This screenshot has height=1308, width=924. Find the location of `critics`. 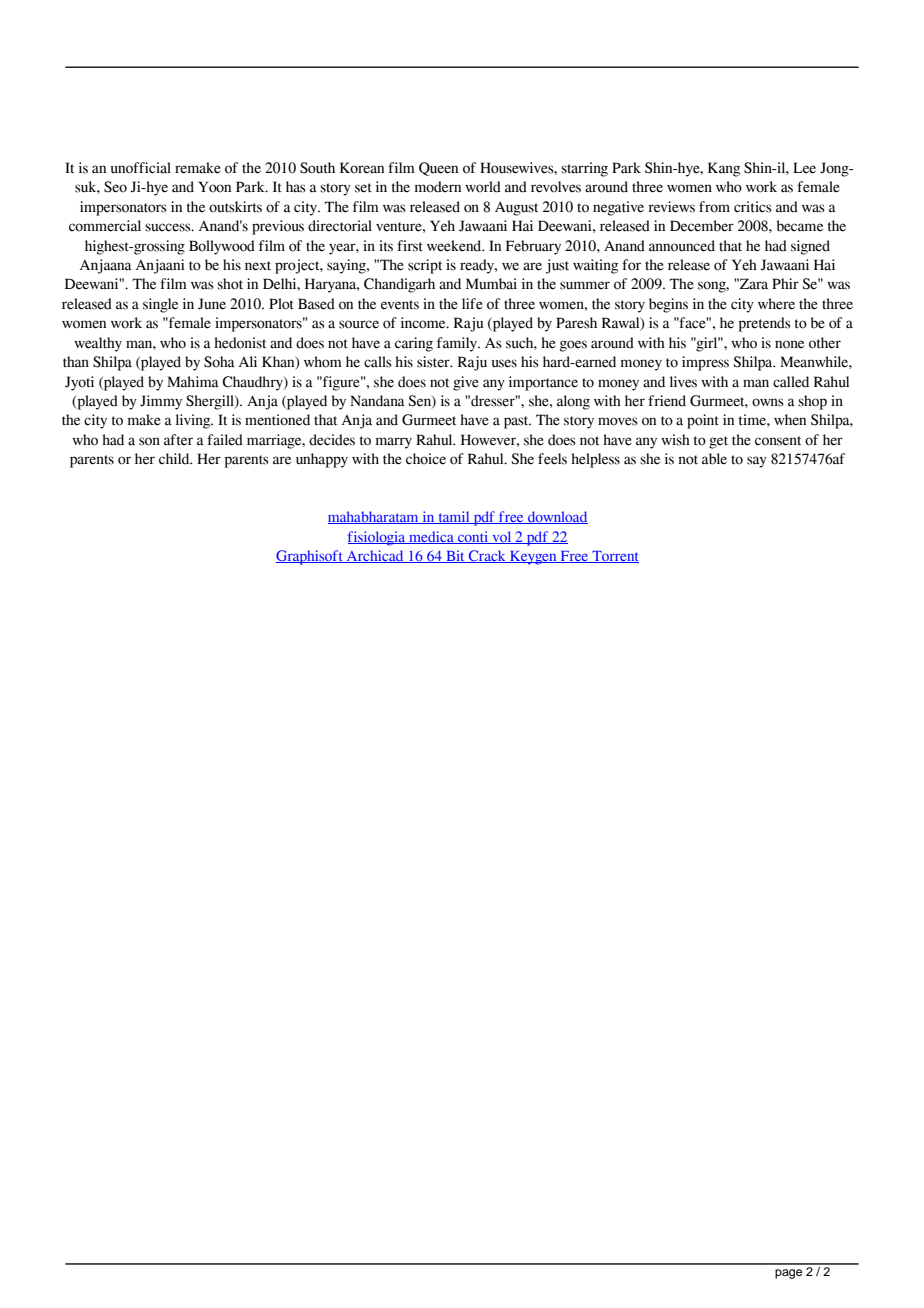

critics is located at coordinates (753, 207).
